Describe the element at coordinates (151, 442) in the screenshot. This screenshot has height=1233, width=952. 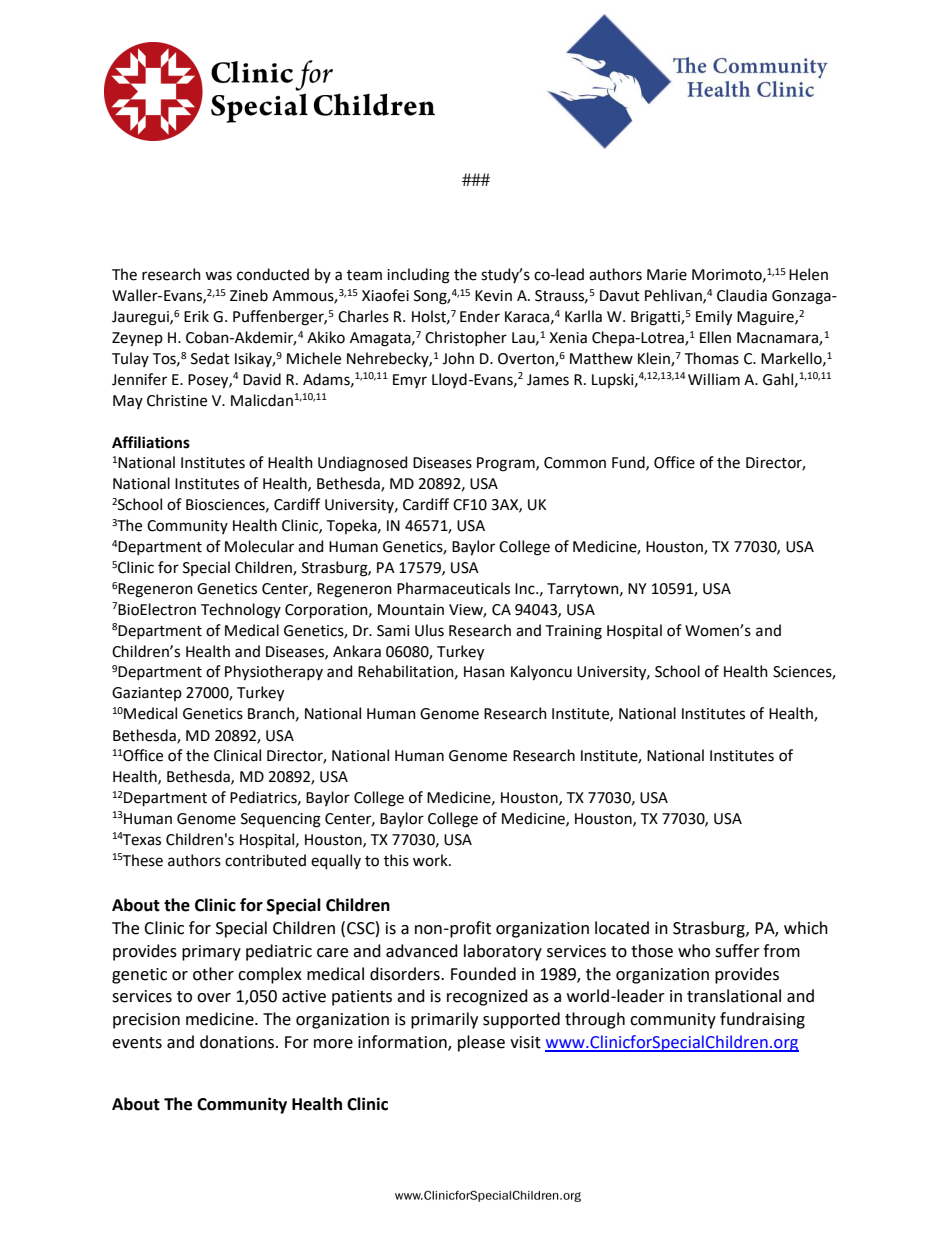
I see `Affiliations` at that location.
